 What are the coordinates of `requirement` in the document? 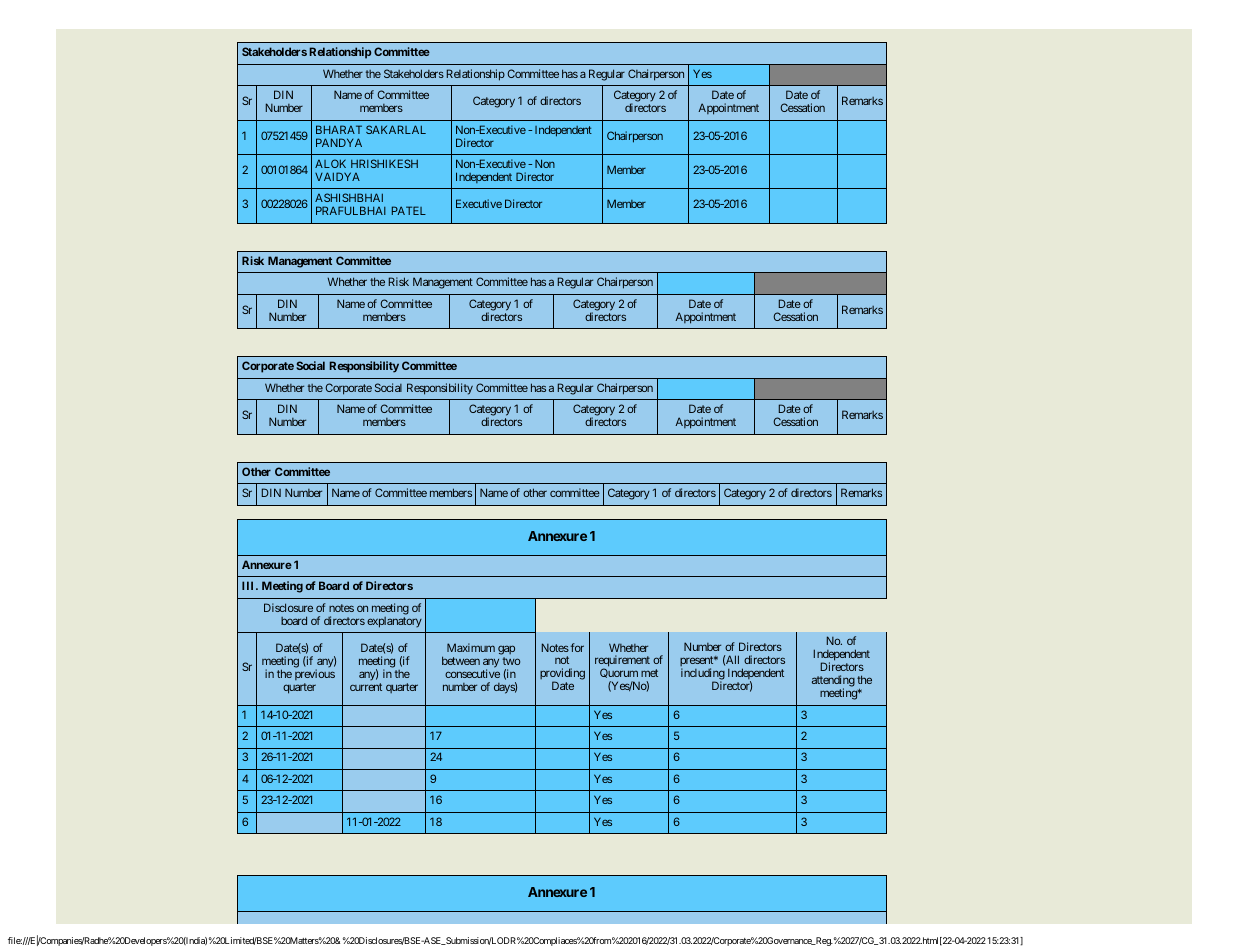 It's located at (622, 662).
